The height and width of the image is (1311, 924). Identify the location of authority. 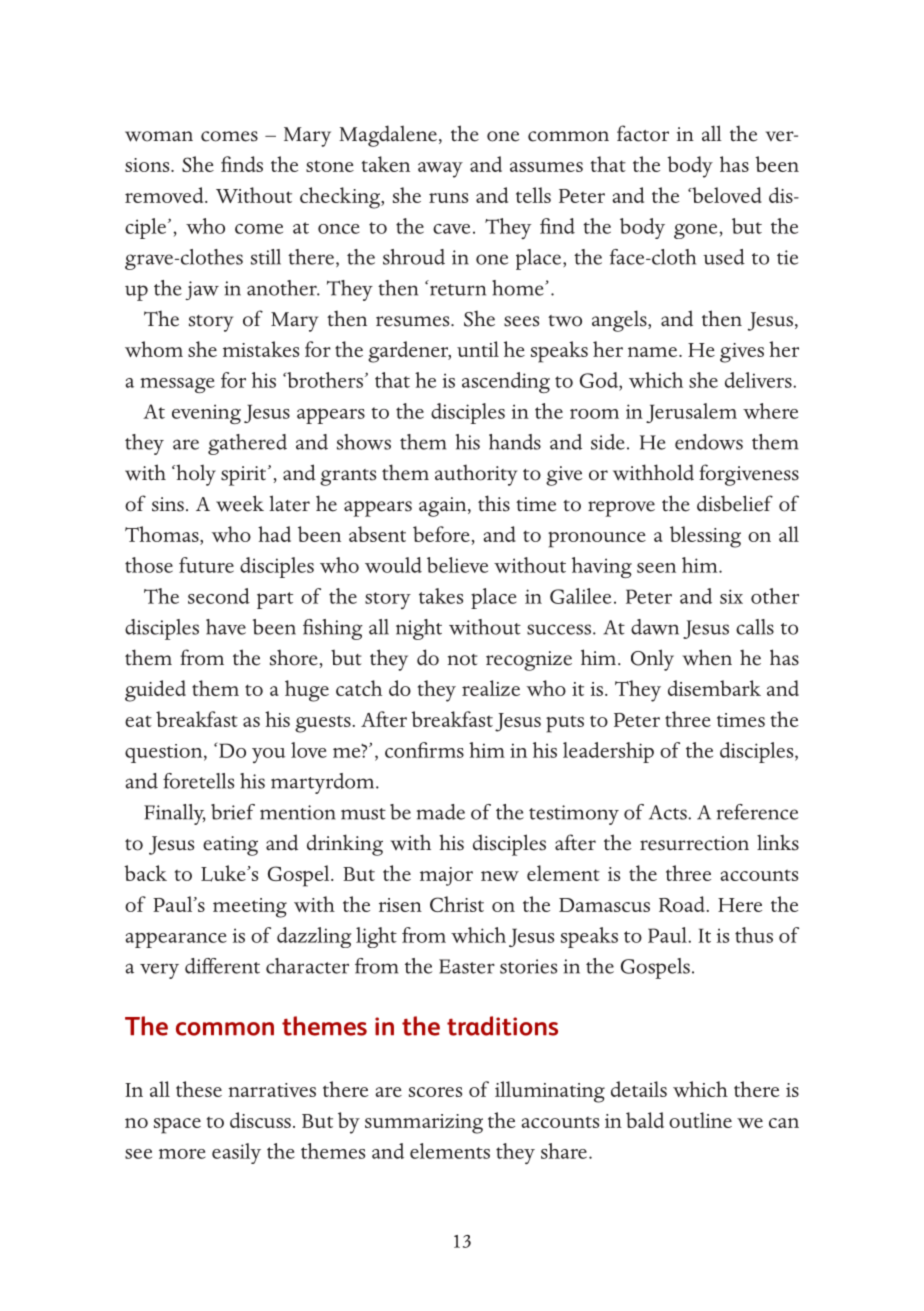
(476, 475).
